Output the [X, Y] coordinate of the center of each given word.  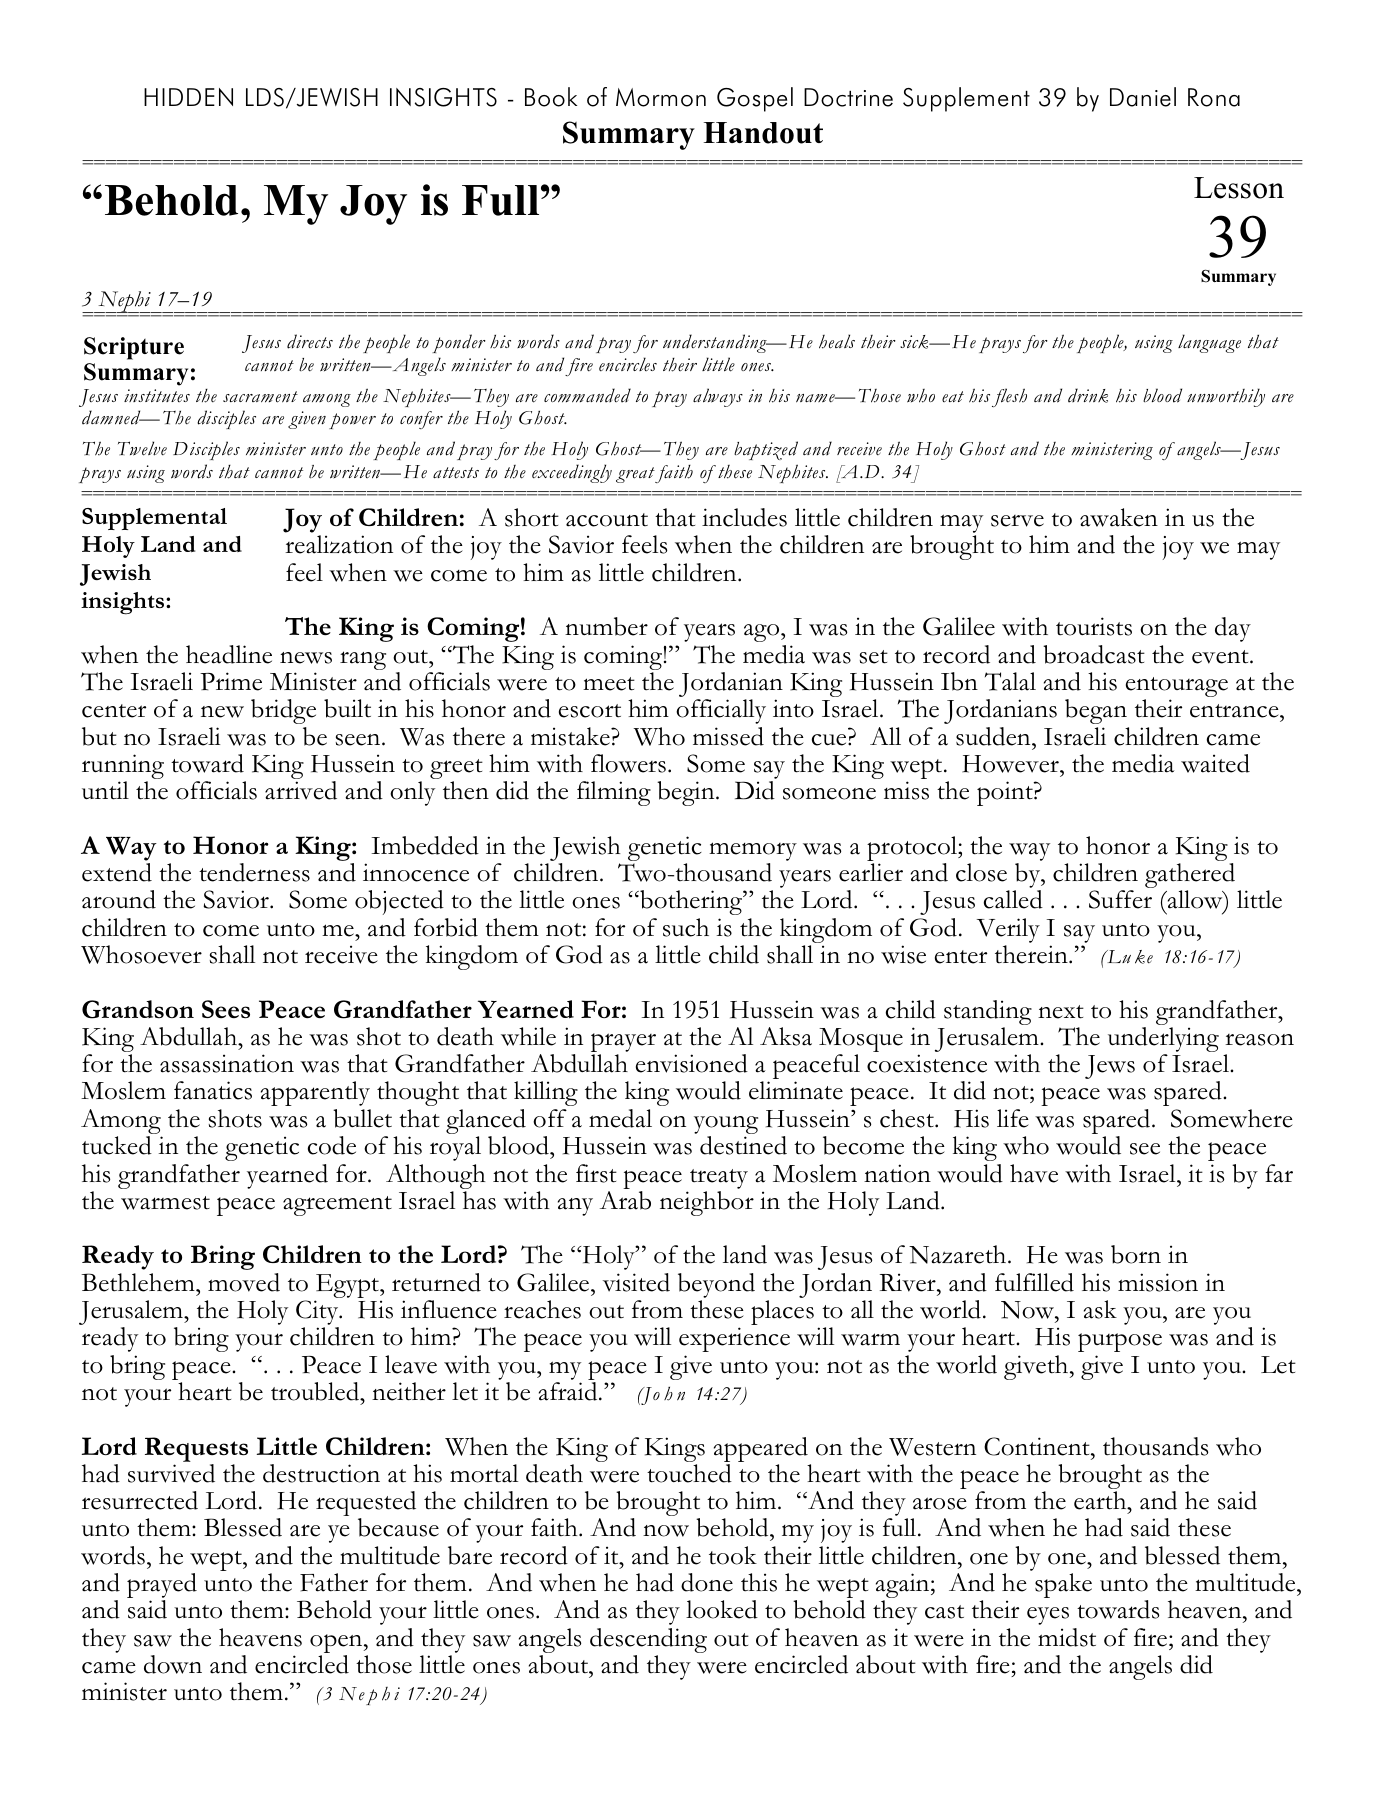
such [686, 927]
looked [722, 1609]
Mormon [661, 97]
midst [1067, 1637]
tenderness [254, 872]
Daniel [1143, 97]
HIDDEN [188, 97]
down [173, 1664]
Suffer [1120, 899]
